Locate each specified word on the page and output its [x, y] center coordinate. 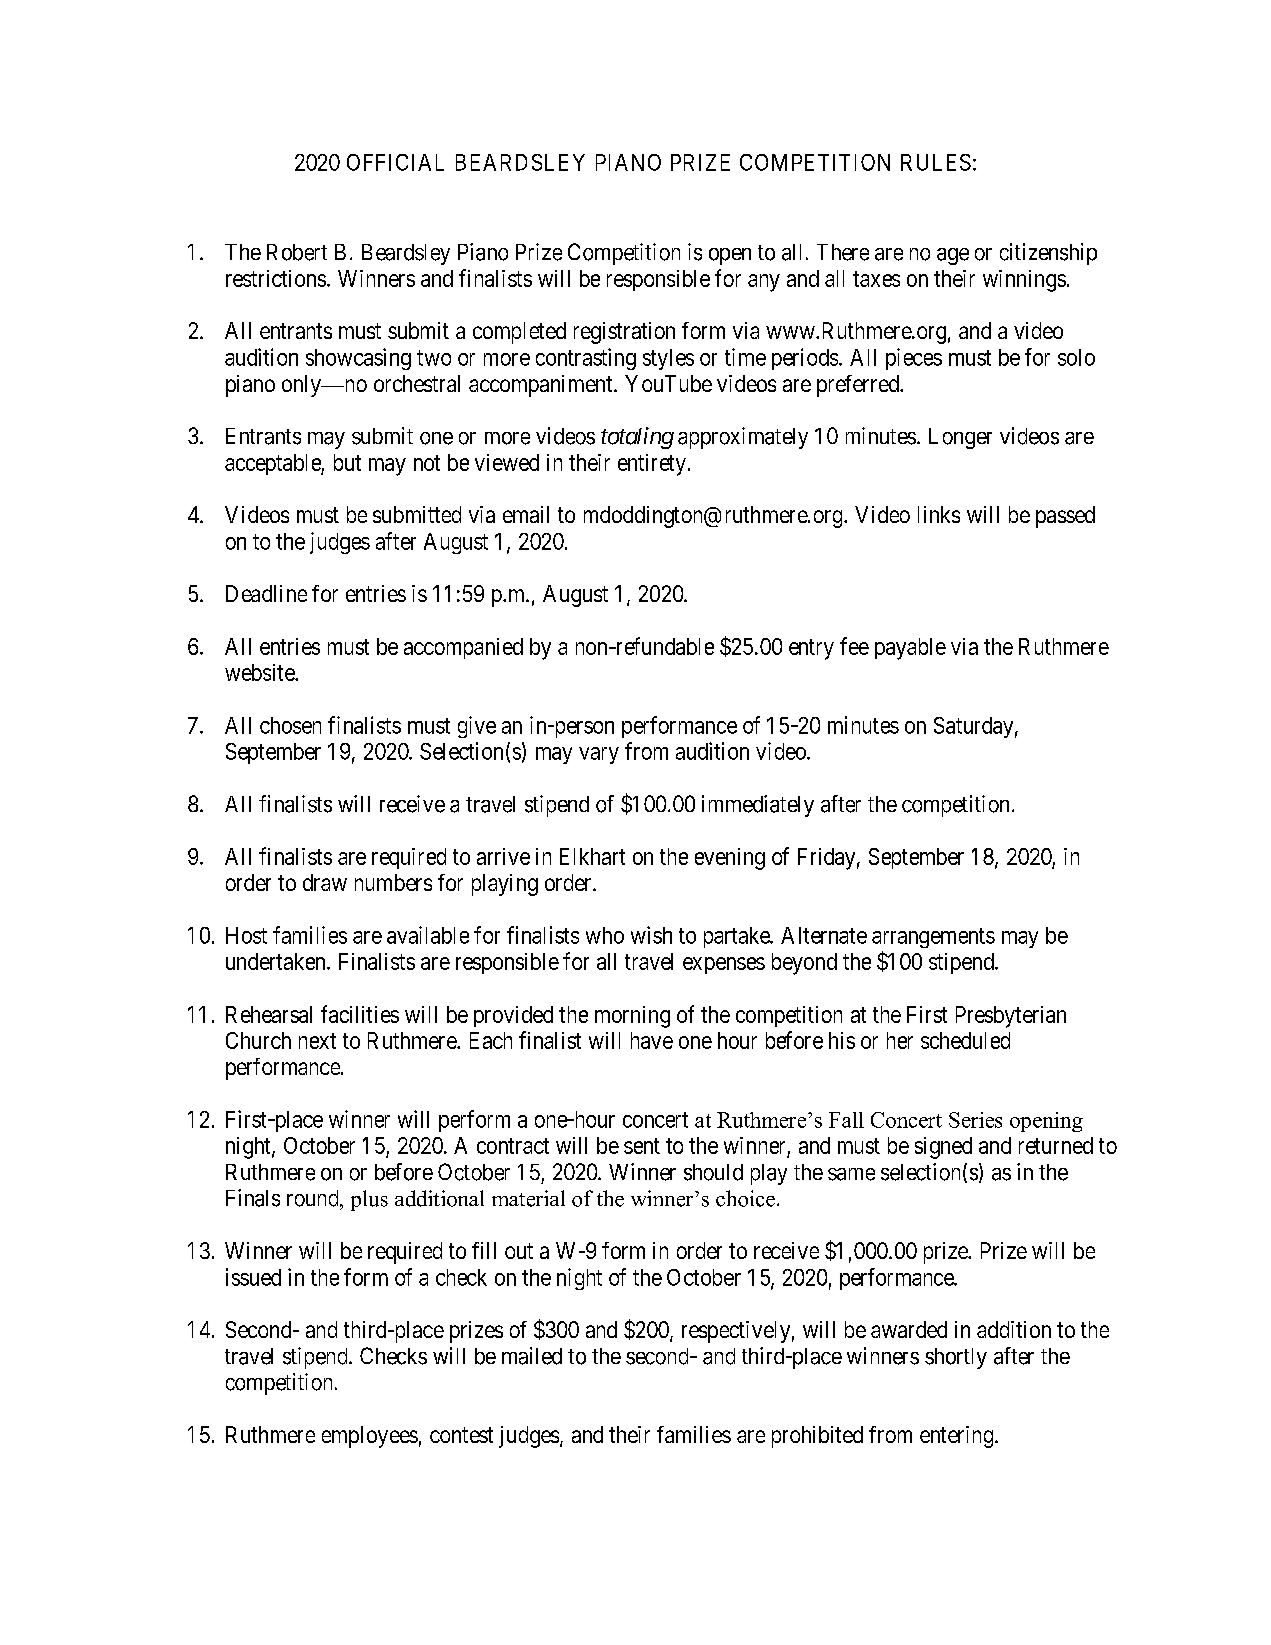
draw [325, 882]
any [764, 283]
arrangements [933, 938]
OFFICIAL [395, 162]
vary [599, 755]
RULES [936, 162]
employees [370, 1437]
